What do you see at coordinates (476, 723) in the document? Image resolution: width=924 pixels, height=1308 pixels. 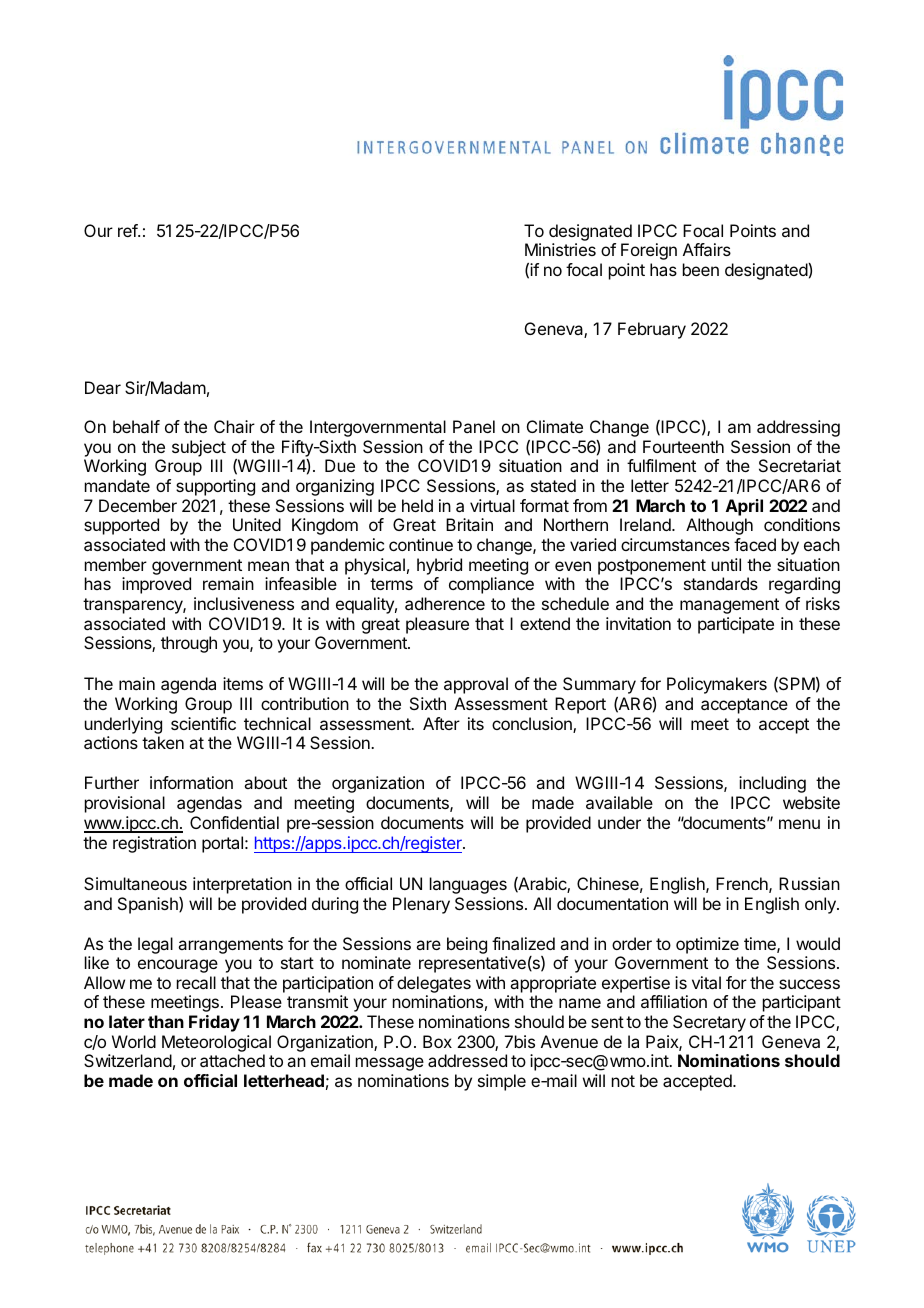 I see `its` at bounding box center [476, 723].
